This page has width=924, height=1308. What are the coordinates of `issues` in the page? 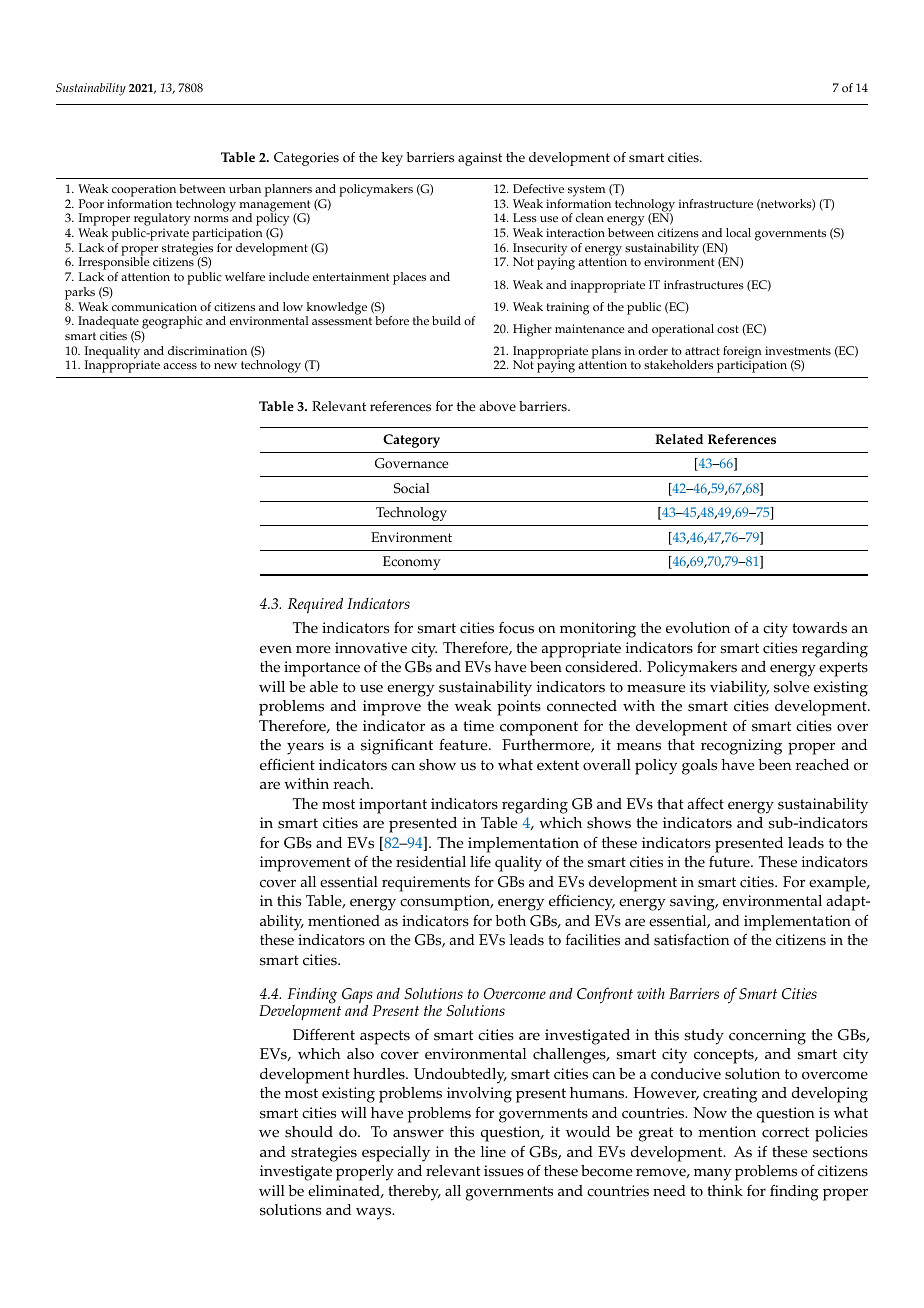 It's located at (504, 1171).
